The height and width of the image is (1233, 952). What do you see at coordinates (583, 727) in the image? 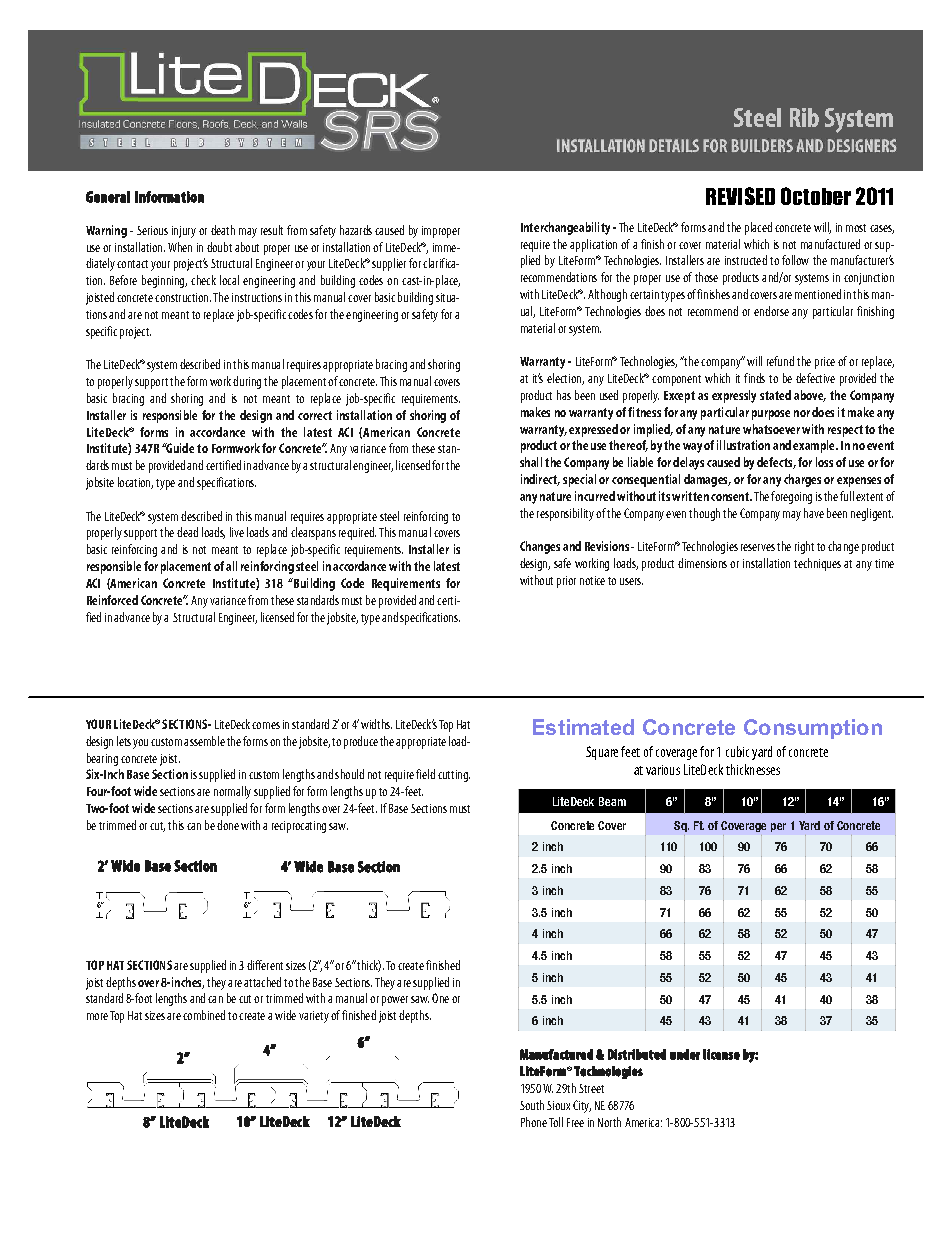
I see `Estimated` at bounding box center [583, 727].
